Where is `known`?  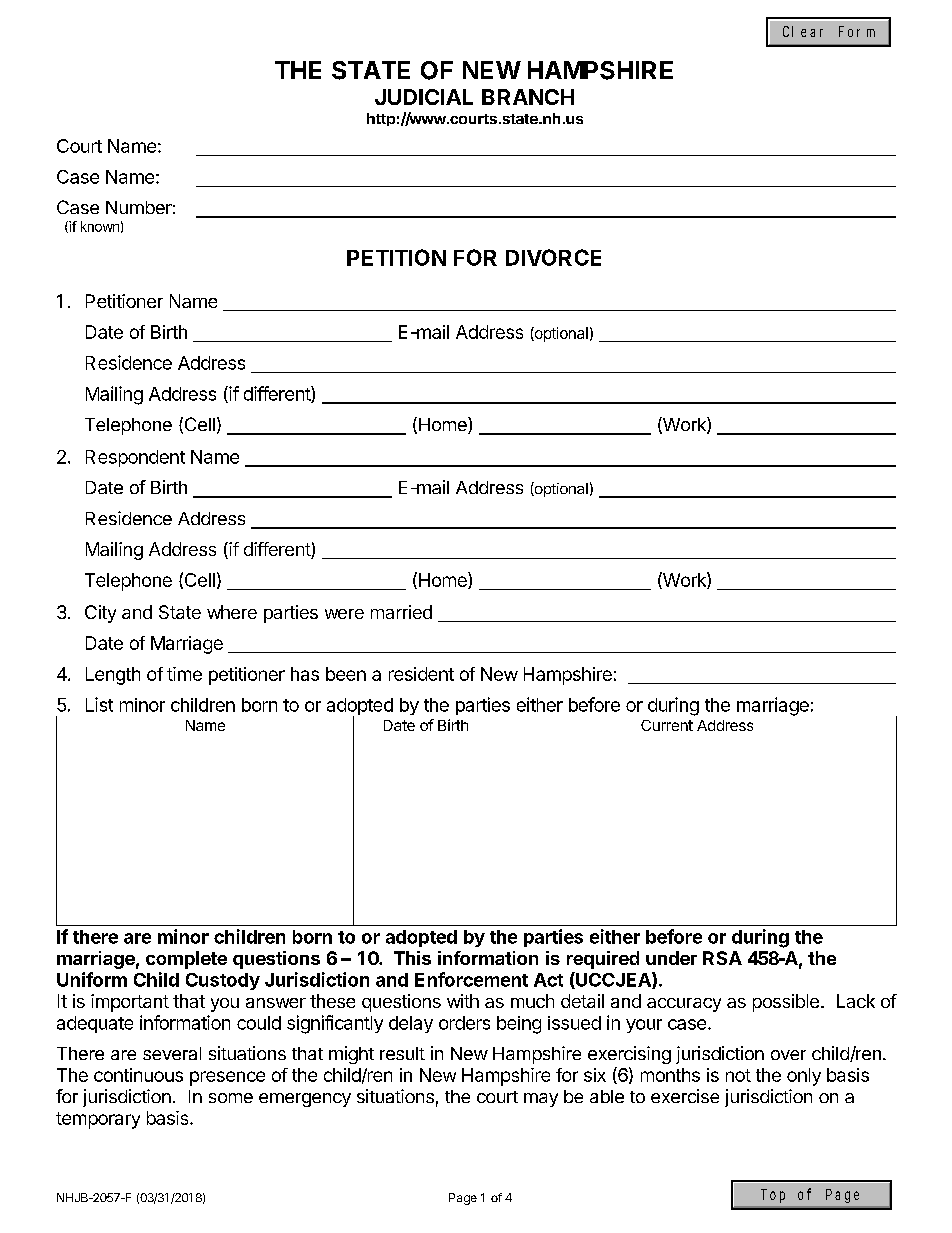 known is located at coordinates (100, 226).
